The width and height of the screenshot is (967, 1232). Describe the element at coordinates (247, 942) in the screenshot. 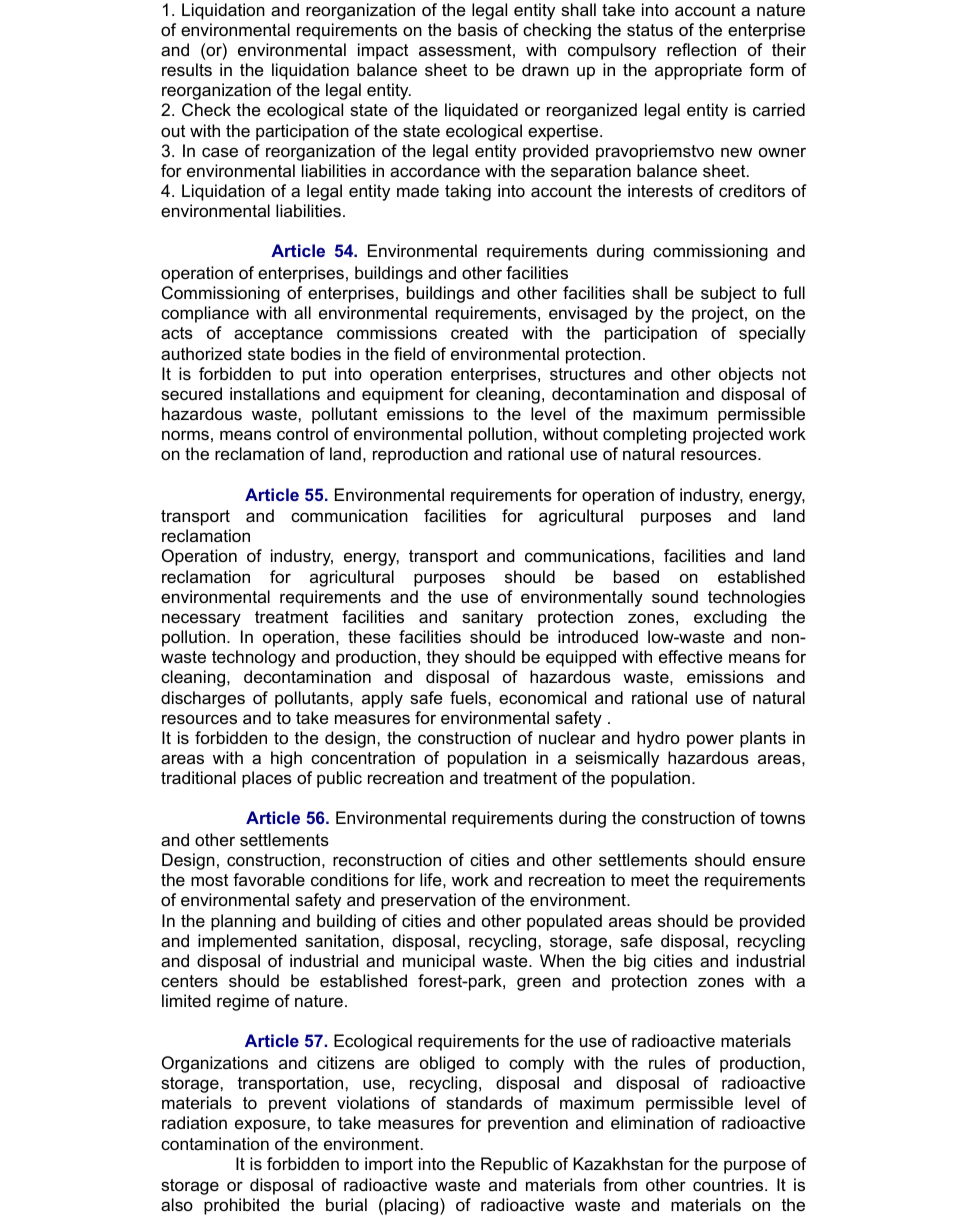

I see `implemented` at that location.
